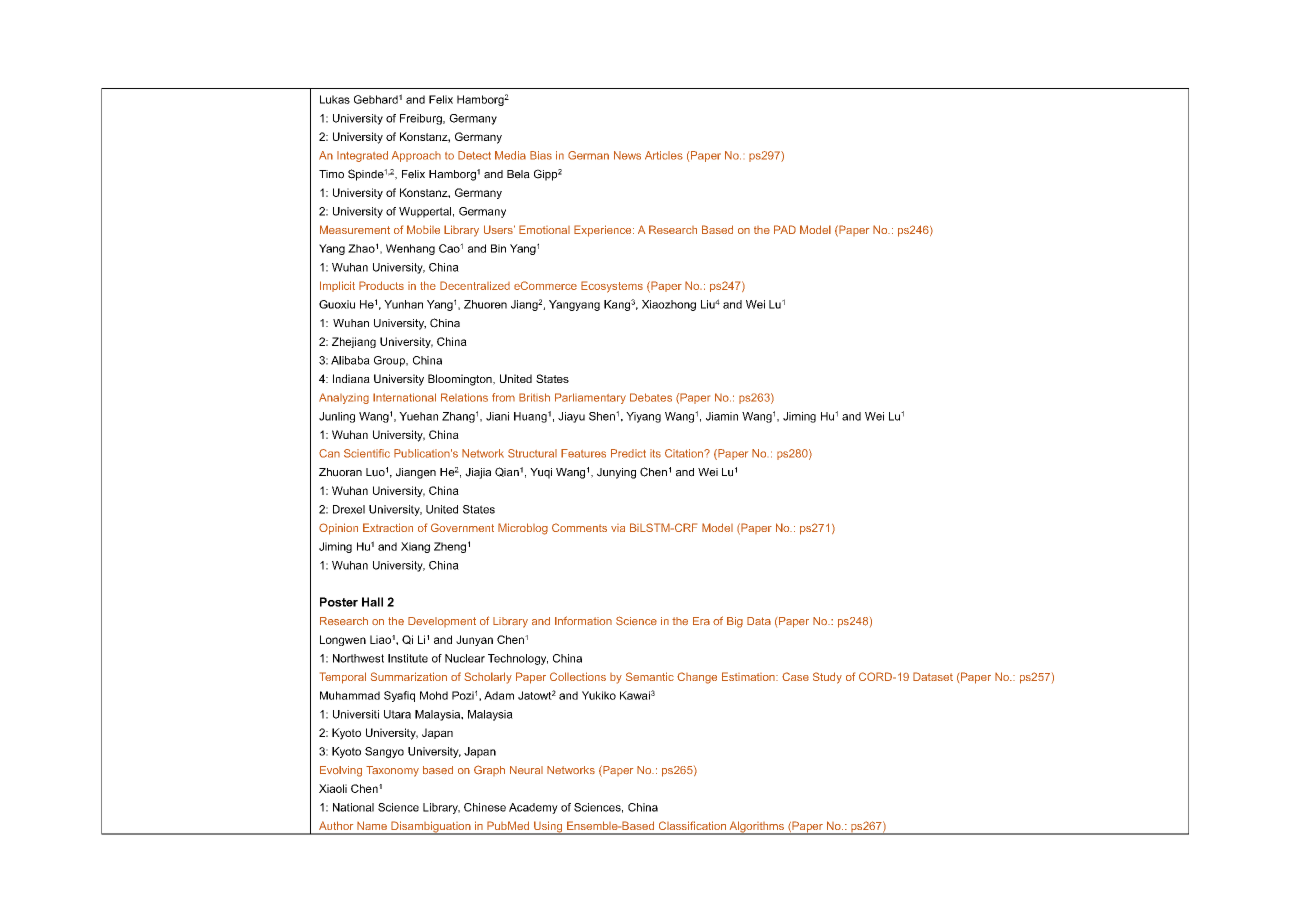  Describe the element at coordinates (583, 620) in the document. I see `Information` at that location.
